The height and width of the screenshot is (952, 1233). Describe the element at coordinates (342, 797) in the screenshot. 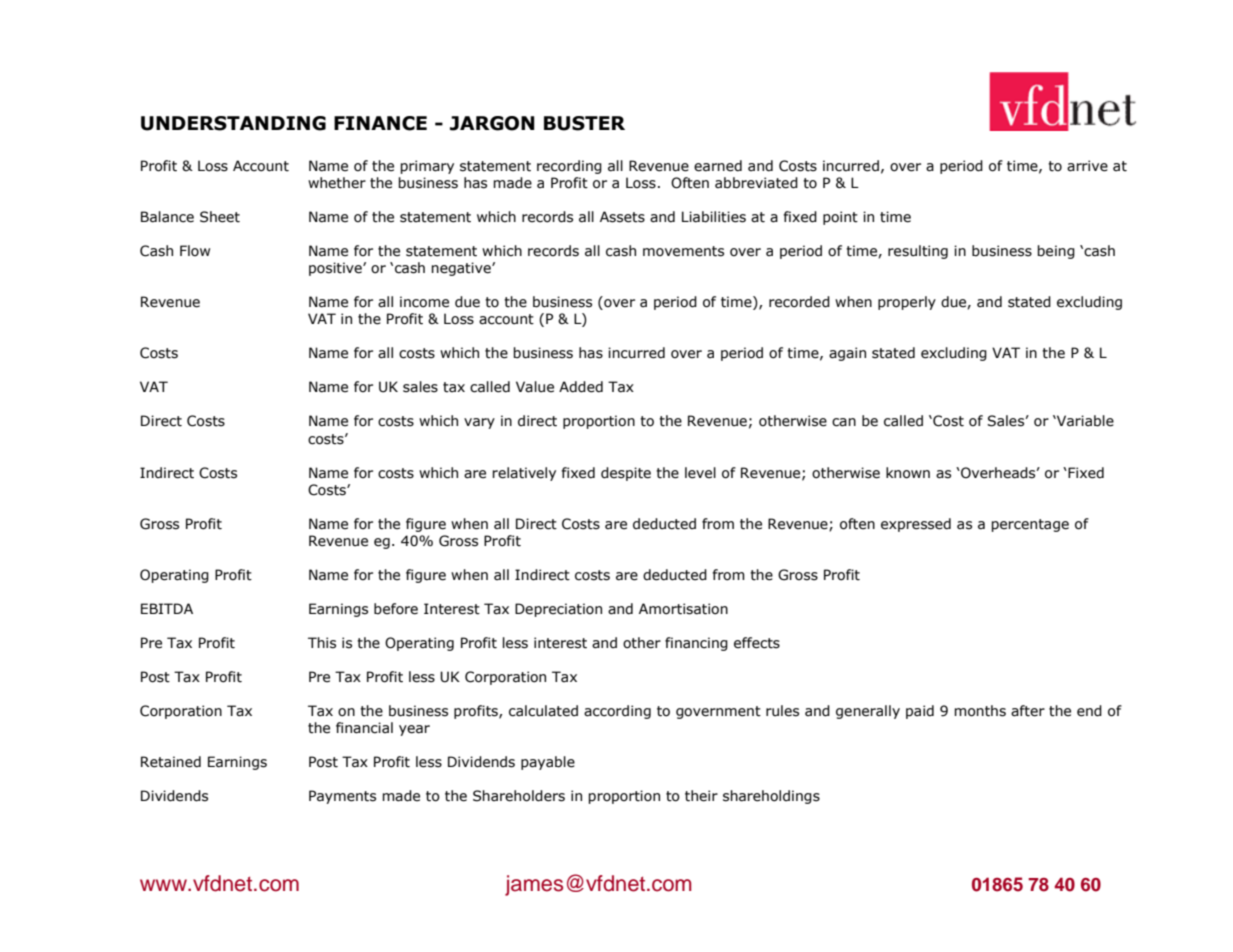

I see `Payments` at that location.
